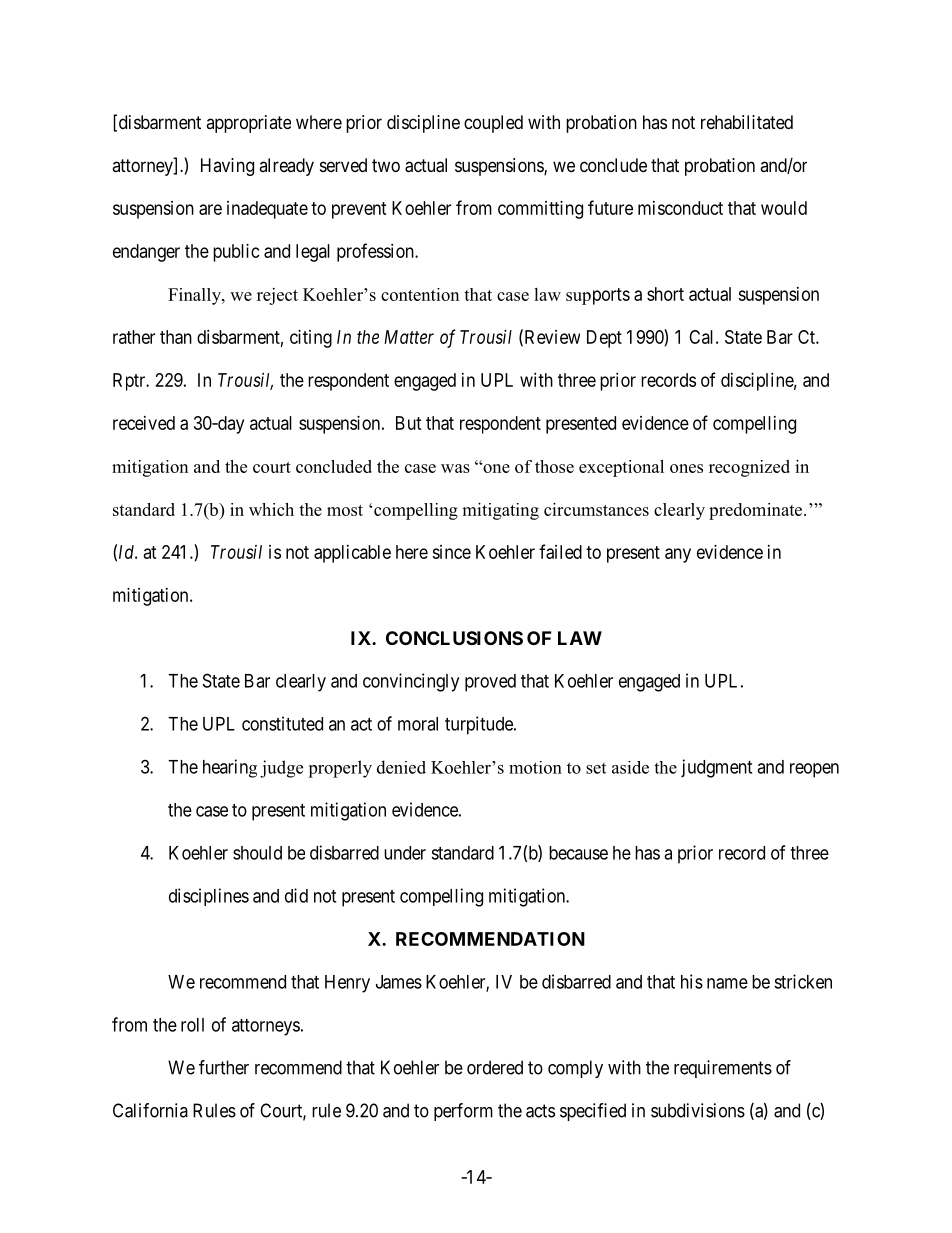 Image resolution: width=952 pixels, height=1233 pixels. Describe the element at coordinates (455, 468) in the screenshot. I see `was` at that location.
